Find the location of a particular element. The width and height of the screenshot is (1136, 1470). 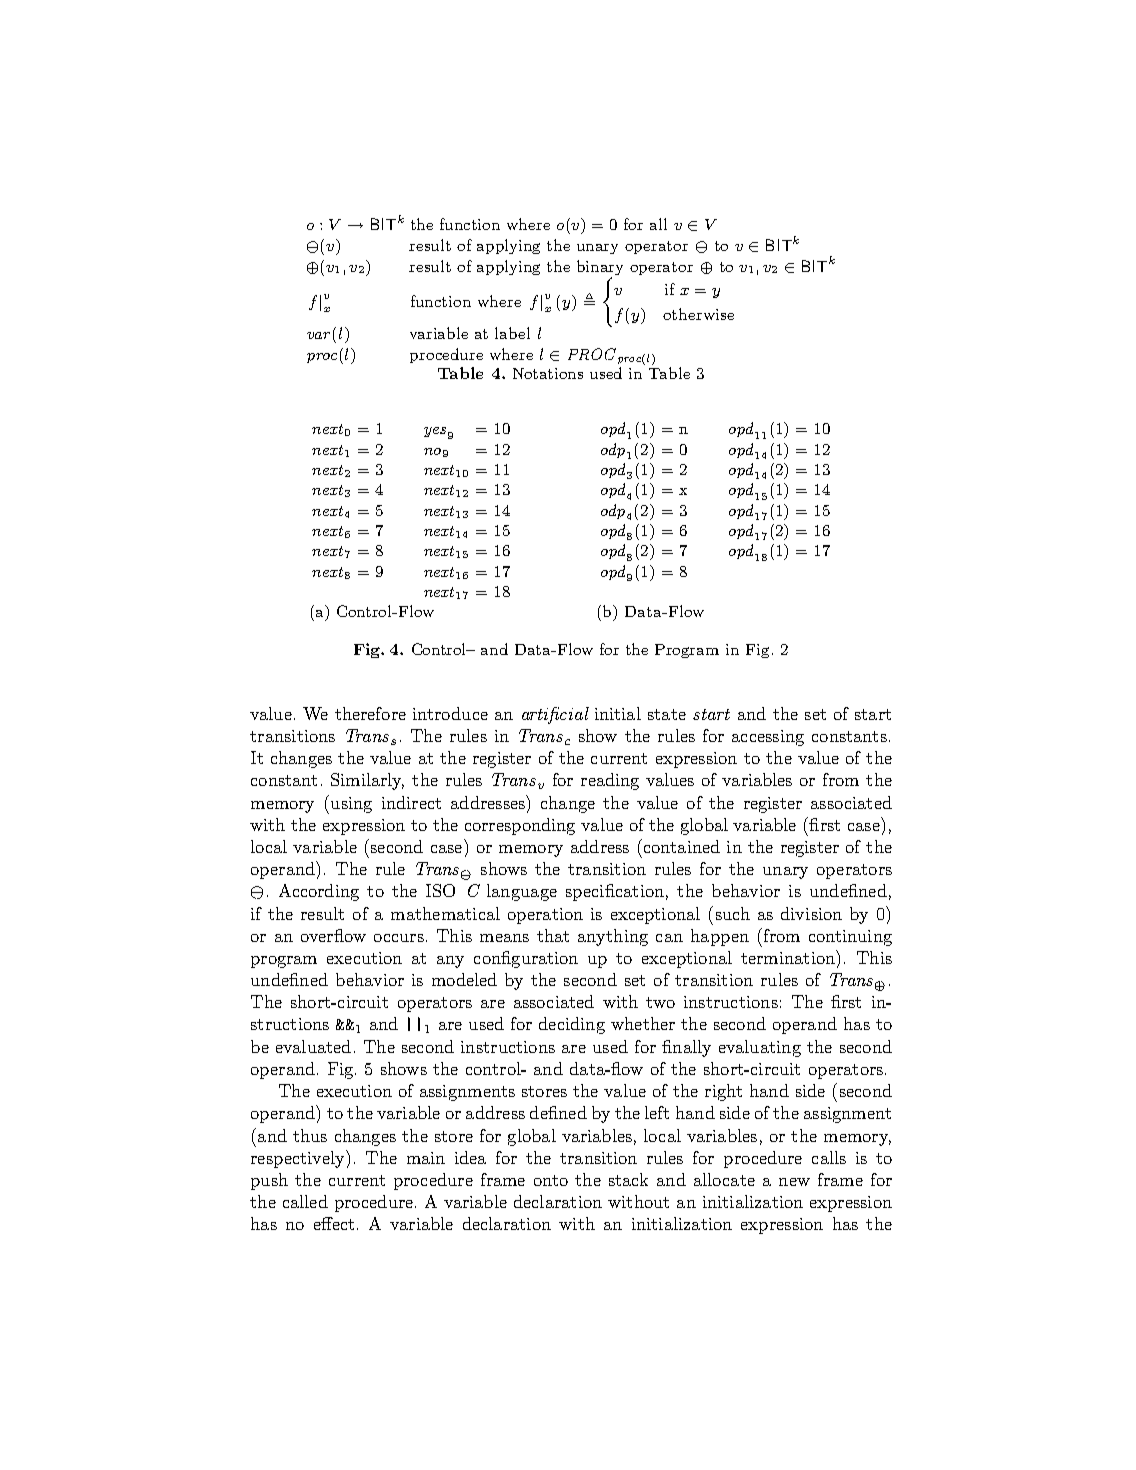

label is located at coordinates (512, 333).
